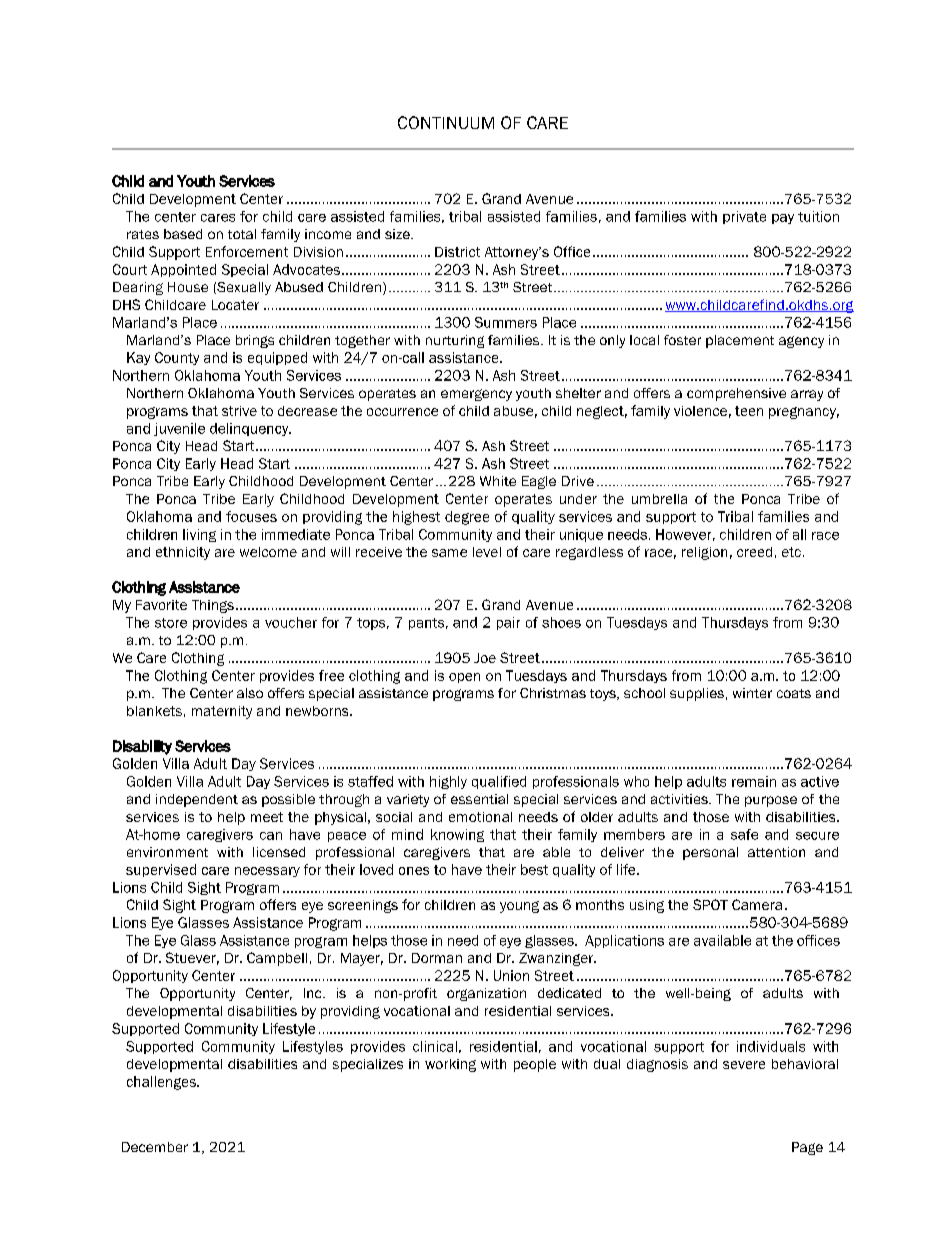  I want to click on total, so click(242, 234).
